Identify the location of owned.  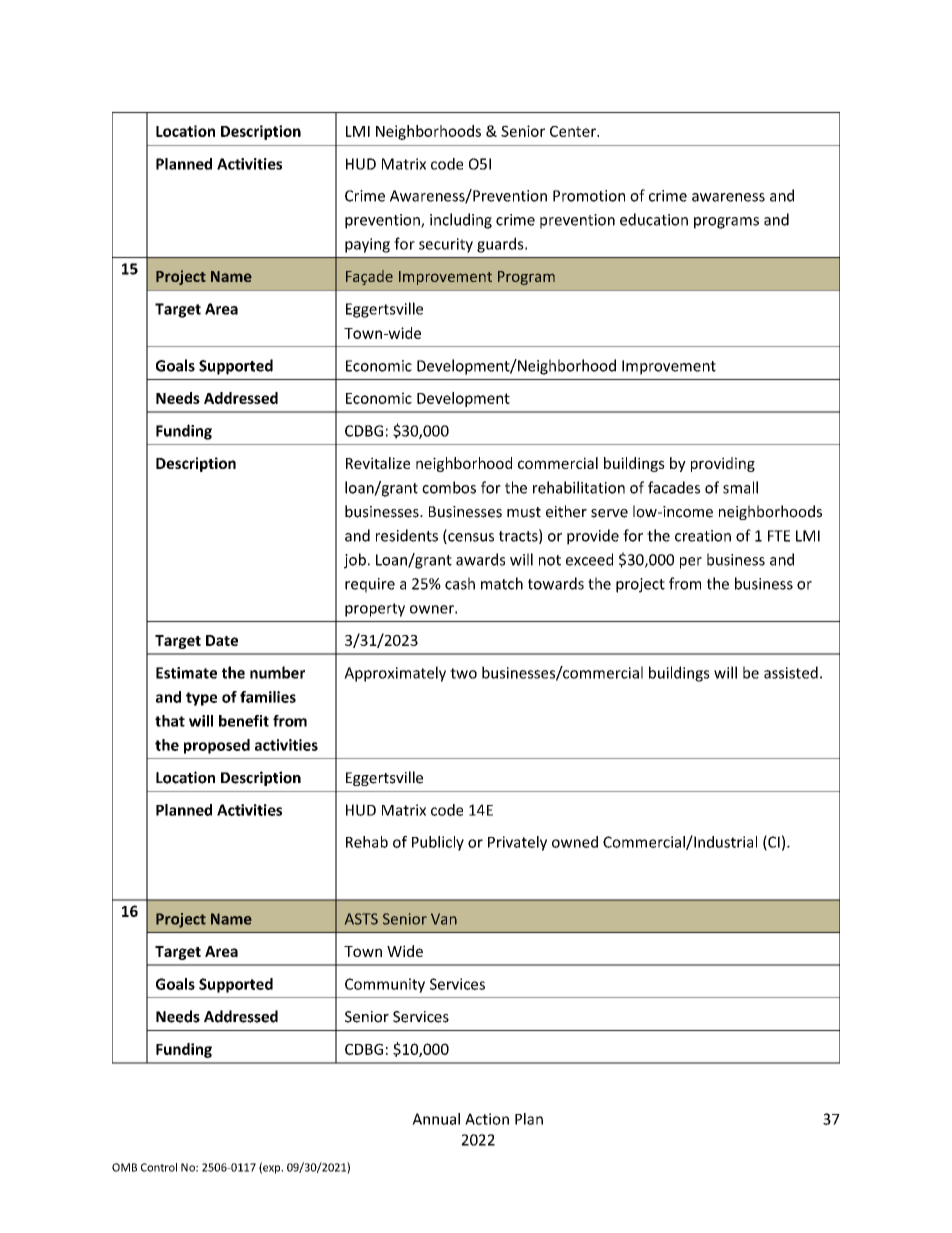
(575, 842).
